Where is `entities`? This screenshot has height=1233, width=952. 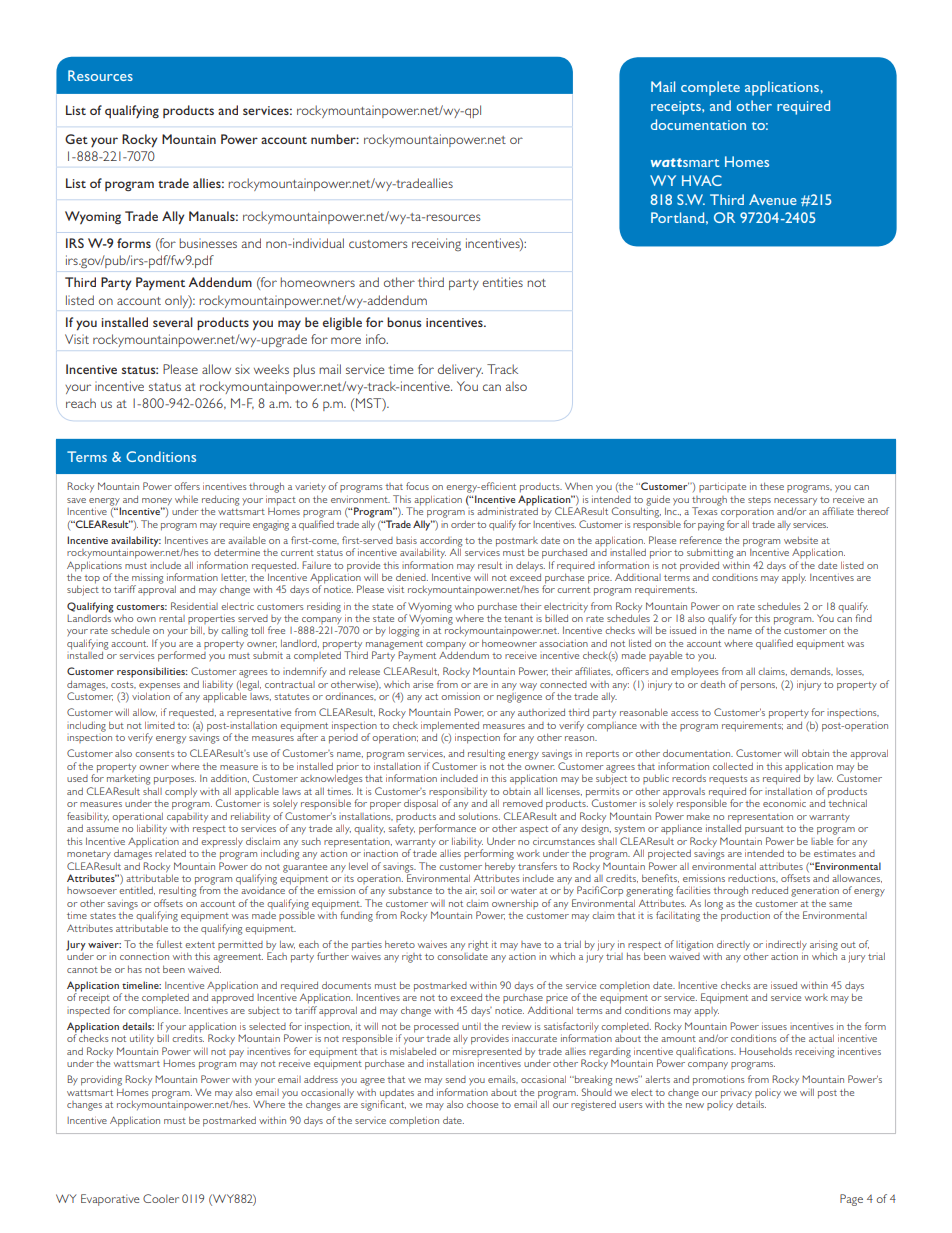
entities is located at coordinates (503, 282).
